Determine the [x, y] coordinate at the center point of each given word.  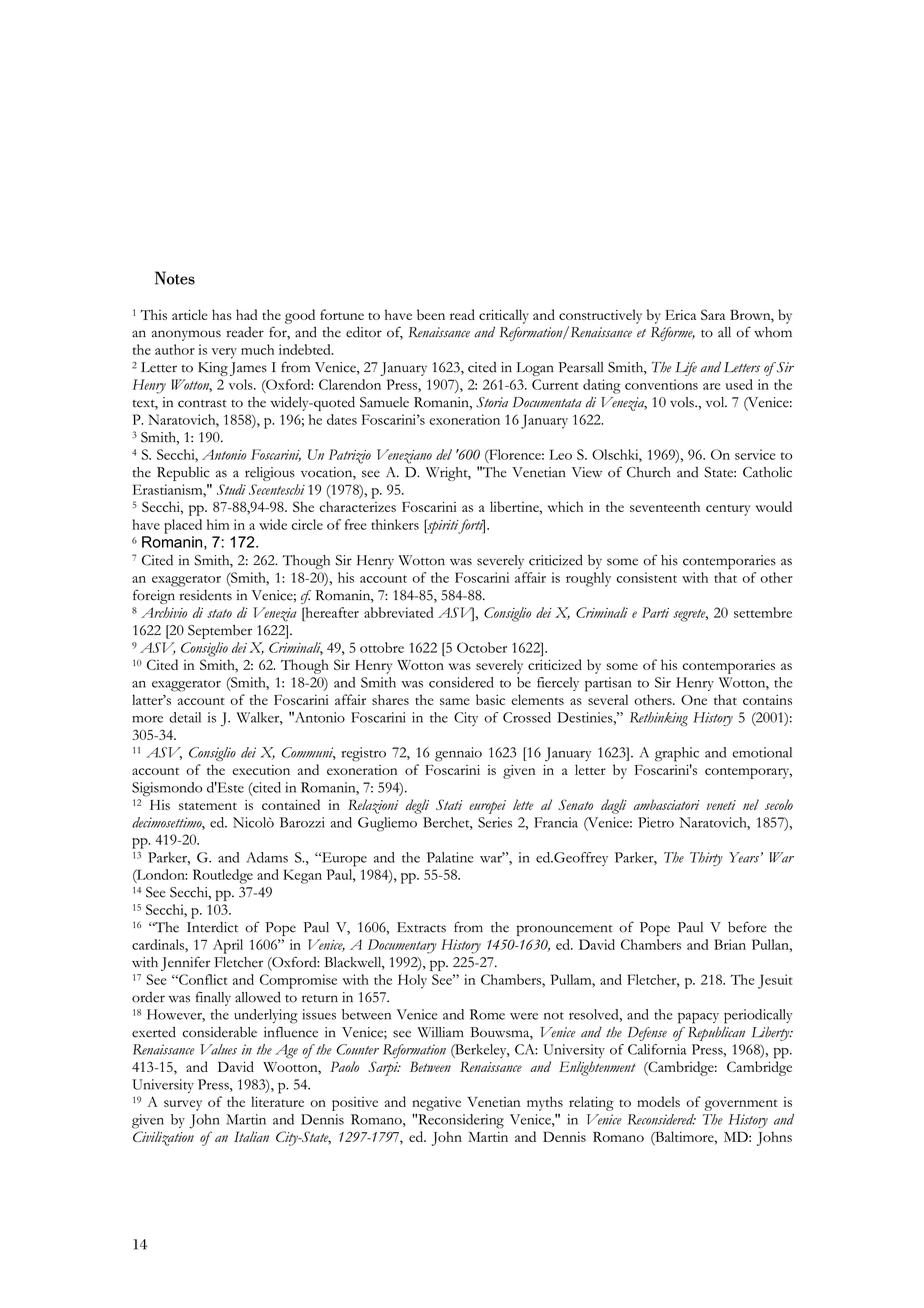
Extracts [421, 927]
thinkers [395, 524]
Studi [231, 489]
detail [185, 717]
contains [767, 700]
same [455, 701]
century [728, 510]
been [431, 314]
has [222, 314]
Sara [713, 314]
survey [183, 1105]
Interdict [212, 927]
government [741, 1105]
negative [436, 1104]
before [747, 927]
